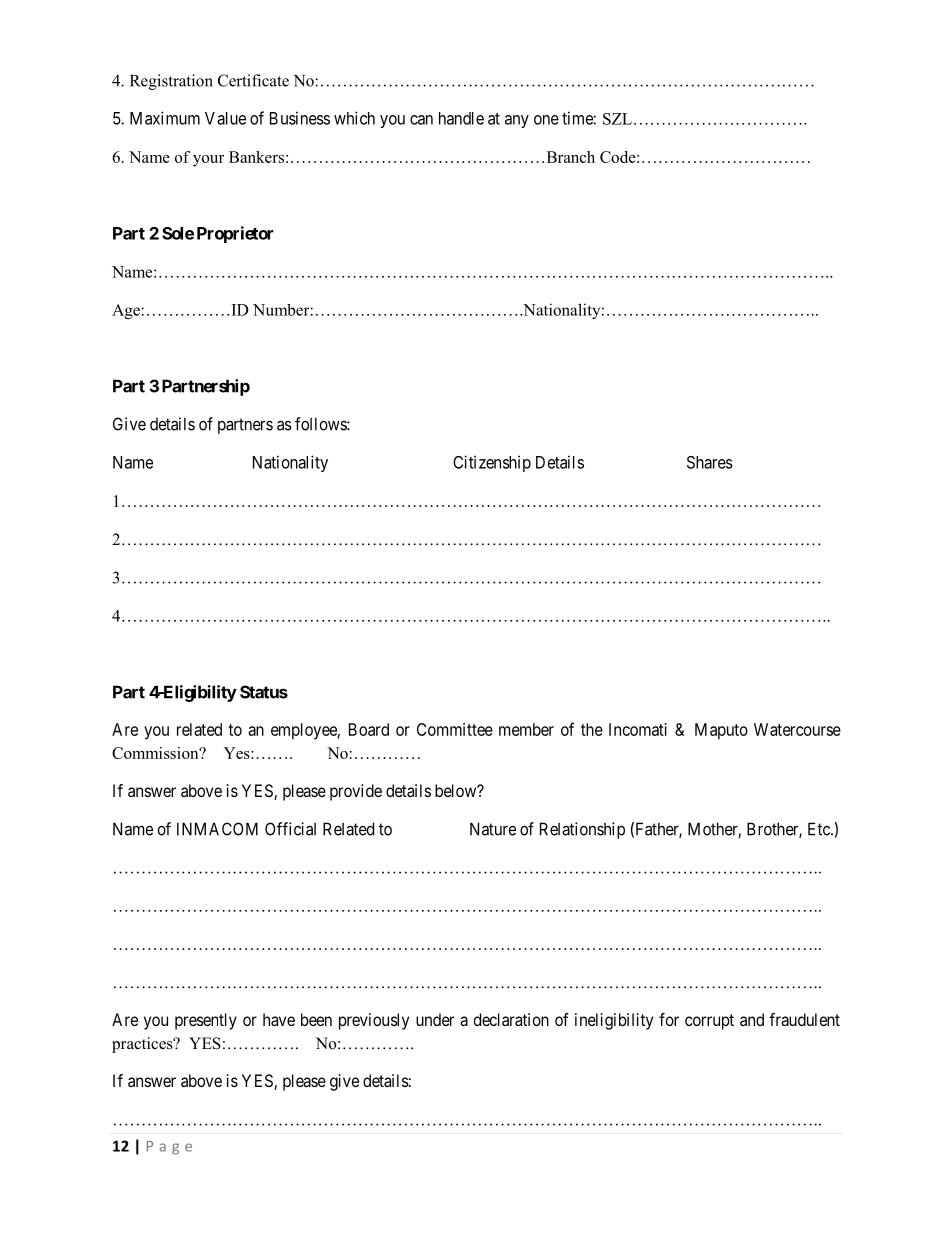 The width and height of the screenshot is (952, 1233). I want to click on presently, so click(206, 1021).
